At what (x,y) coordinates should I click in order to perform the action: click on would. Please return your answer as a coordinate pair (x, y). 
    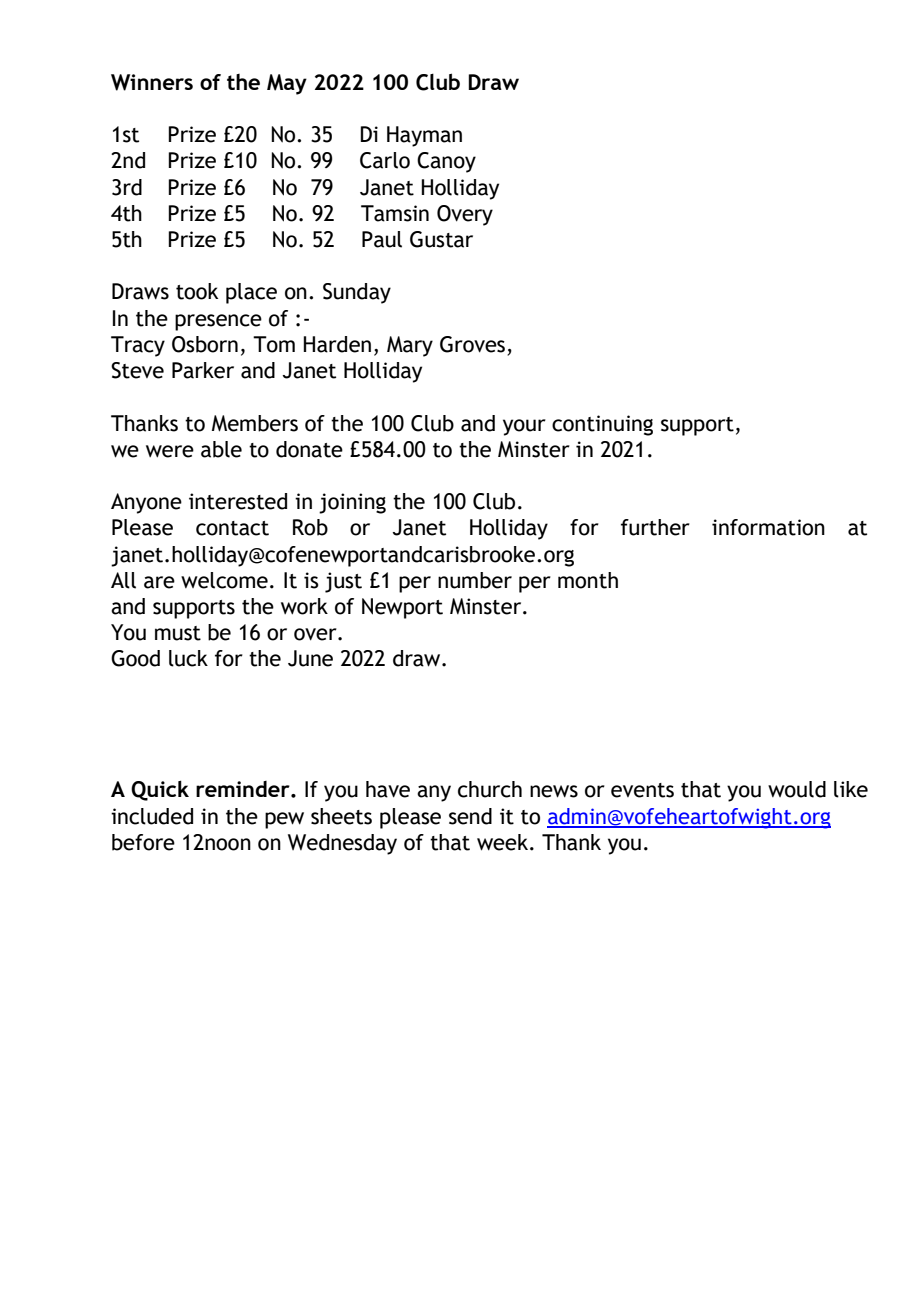
    Looking at the image, I should click on (797, 789).
